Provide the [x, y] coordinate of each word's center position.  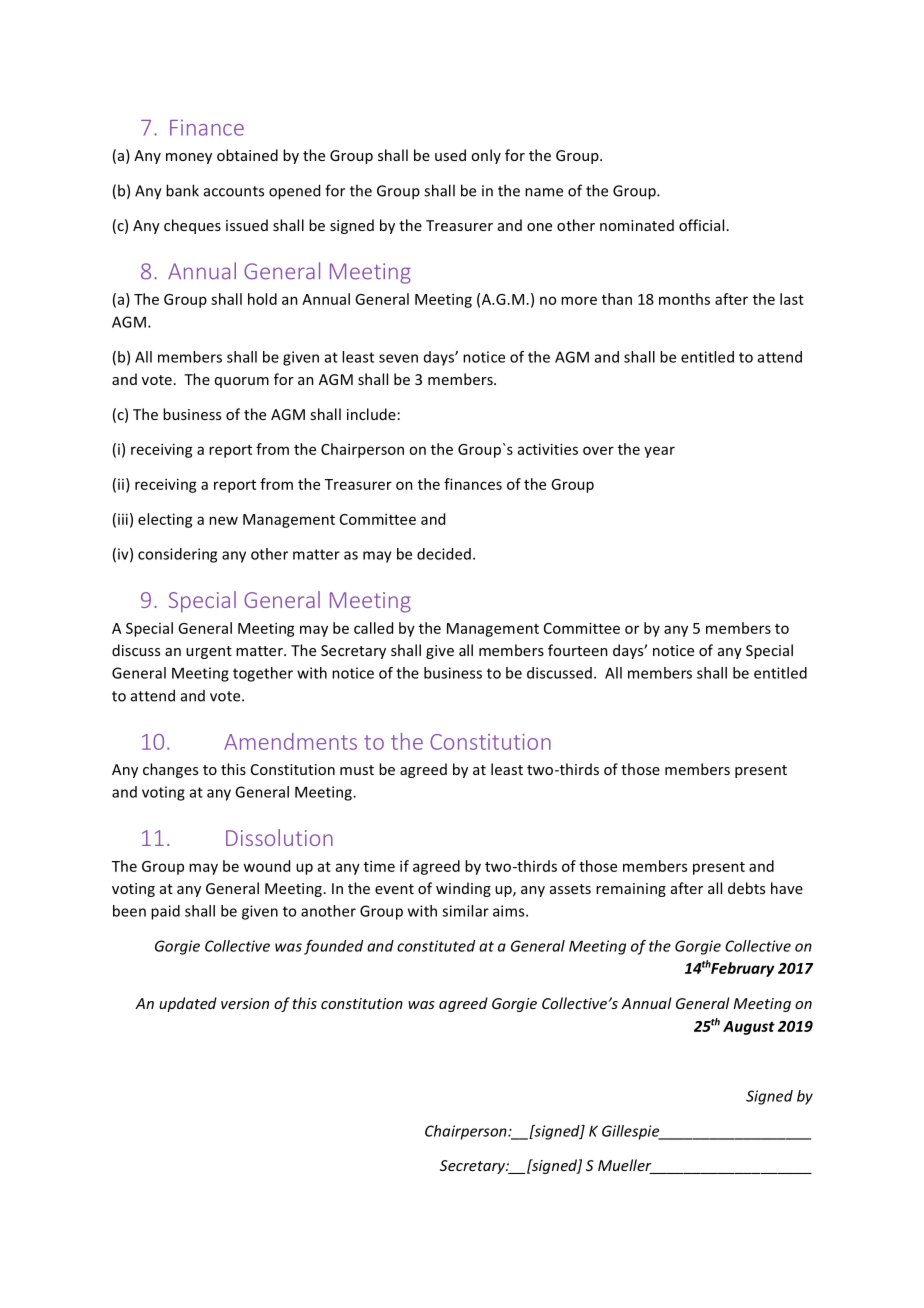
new [223, 520]
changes [170, 770]
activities [548, 449]
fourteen [578, 650]
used [450, 155]
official [701, 225]
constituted [436, 946]
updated [188, 1004]
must [357, 770]
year [659, 452]
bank [182, 190]
